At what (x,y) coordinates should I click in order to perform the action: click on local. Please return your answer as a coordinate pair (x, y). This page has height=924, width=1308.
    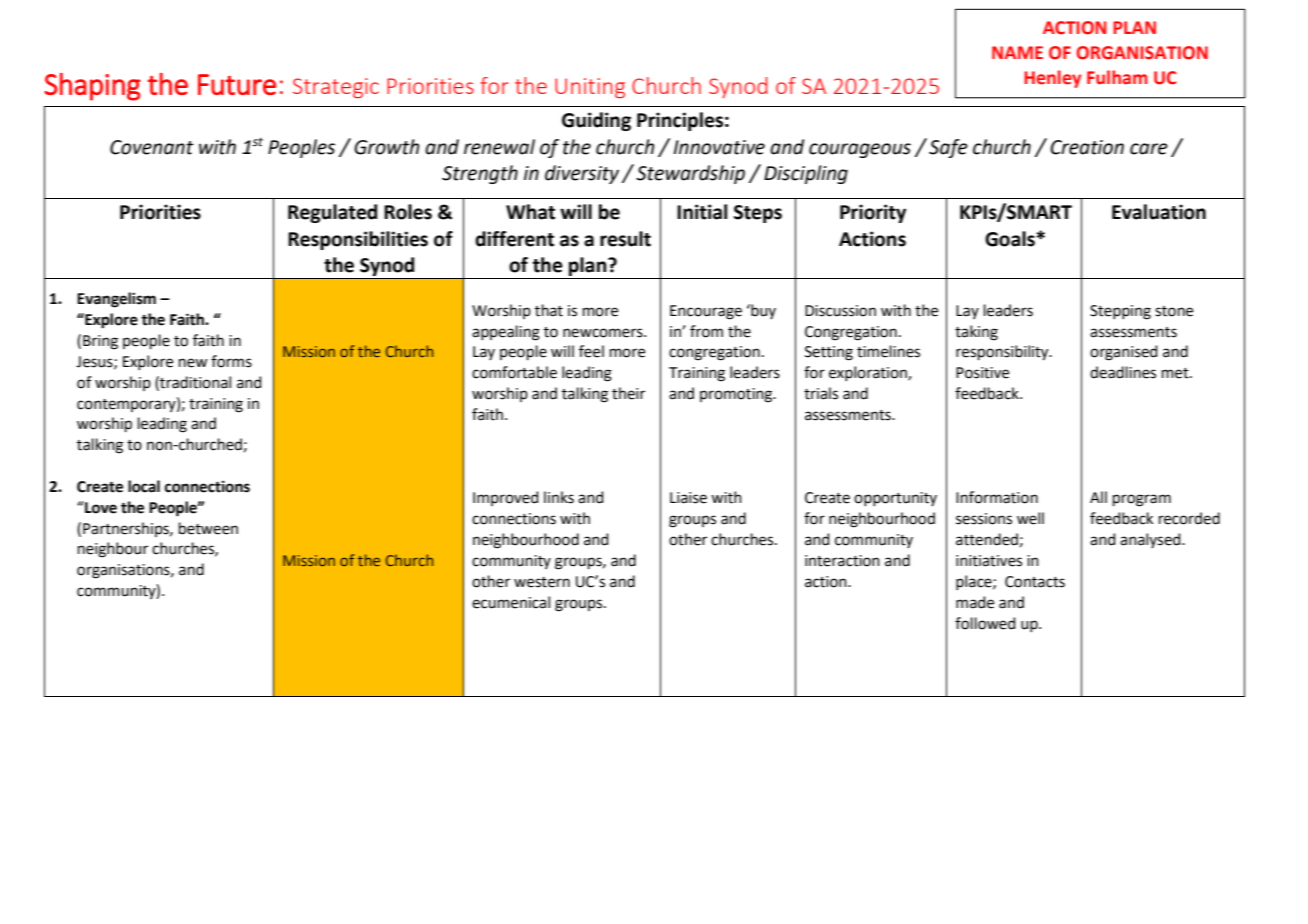
    Looking at the image, I should click on (144, 486).
